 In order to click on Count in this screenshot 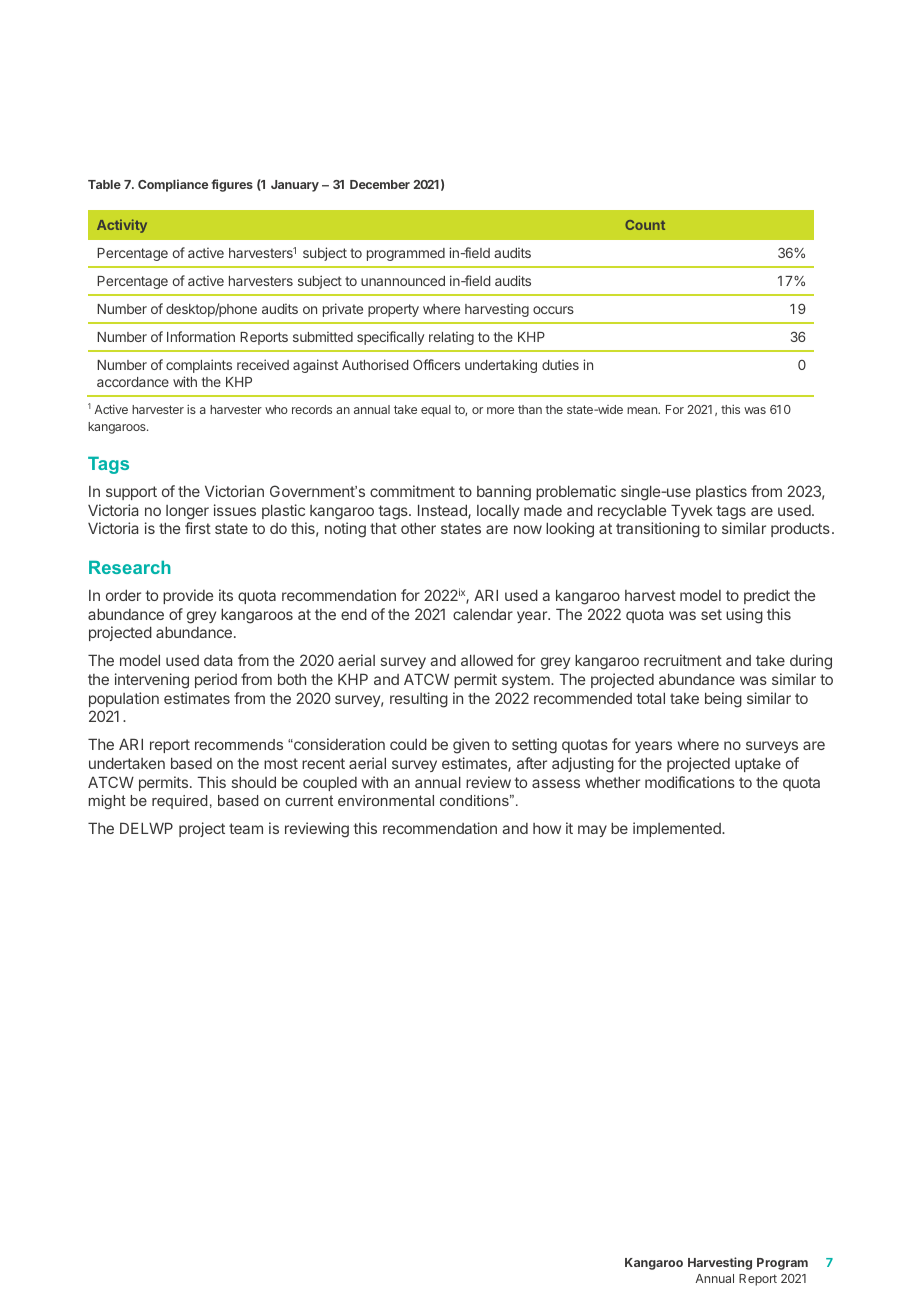, I will do `click(645, 225)`.
